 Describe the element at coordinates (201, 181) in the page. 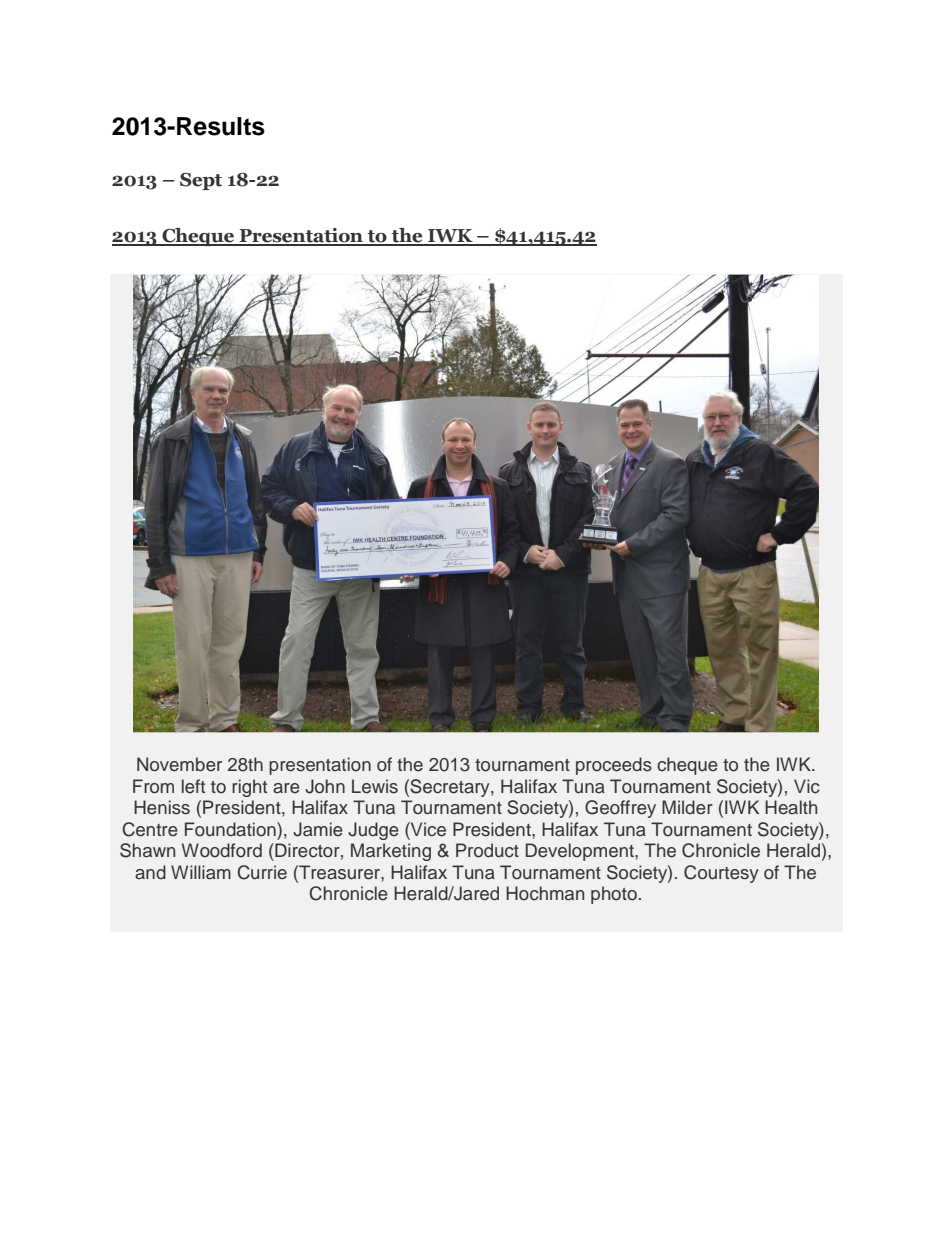

I see `Sept` at that location.
